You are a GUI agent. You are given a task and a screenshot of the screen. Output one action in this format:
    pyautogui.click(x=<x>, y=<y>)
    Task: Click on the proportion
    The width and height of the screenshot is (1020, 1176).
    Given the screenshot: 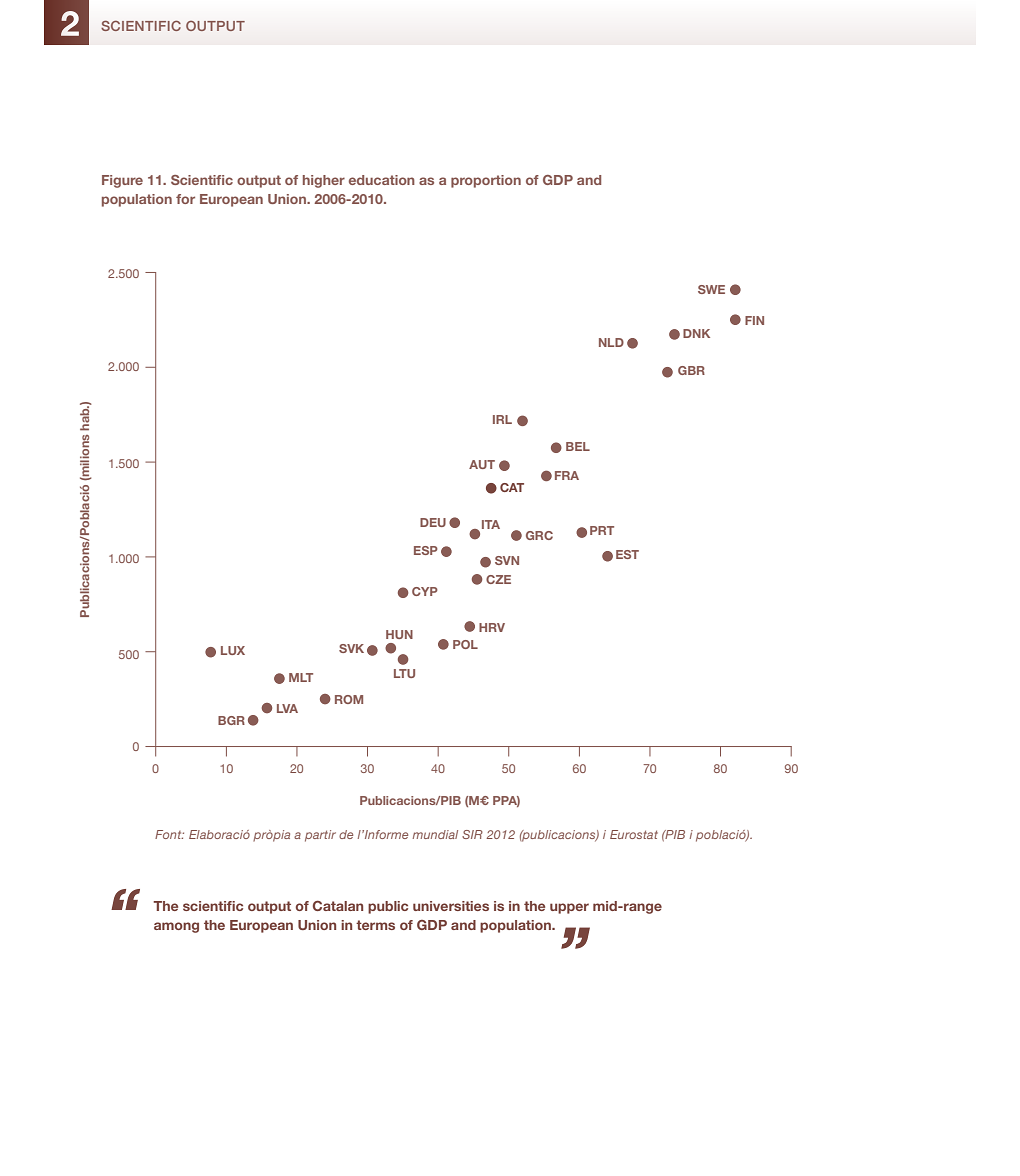 What is the action you would take?
    pyautogui.click(x=486, y=181)
